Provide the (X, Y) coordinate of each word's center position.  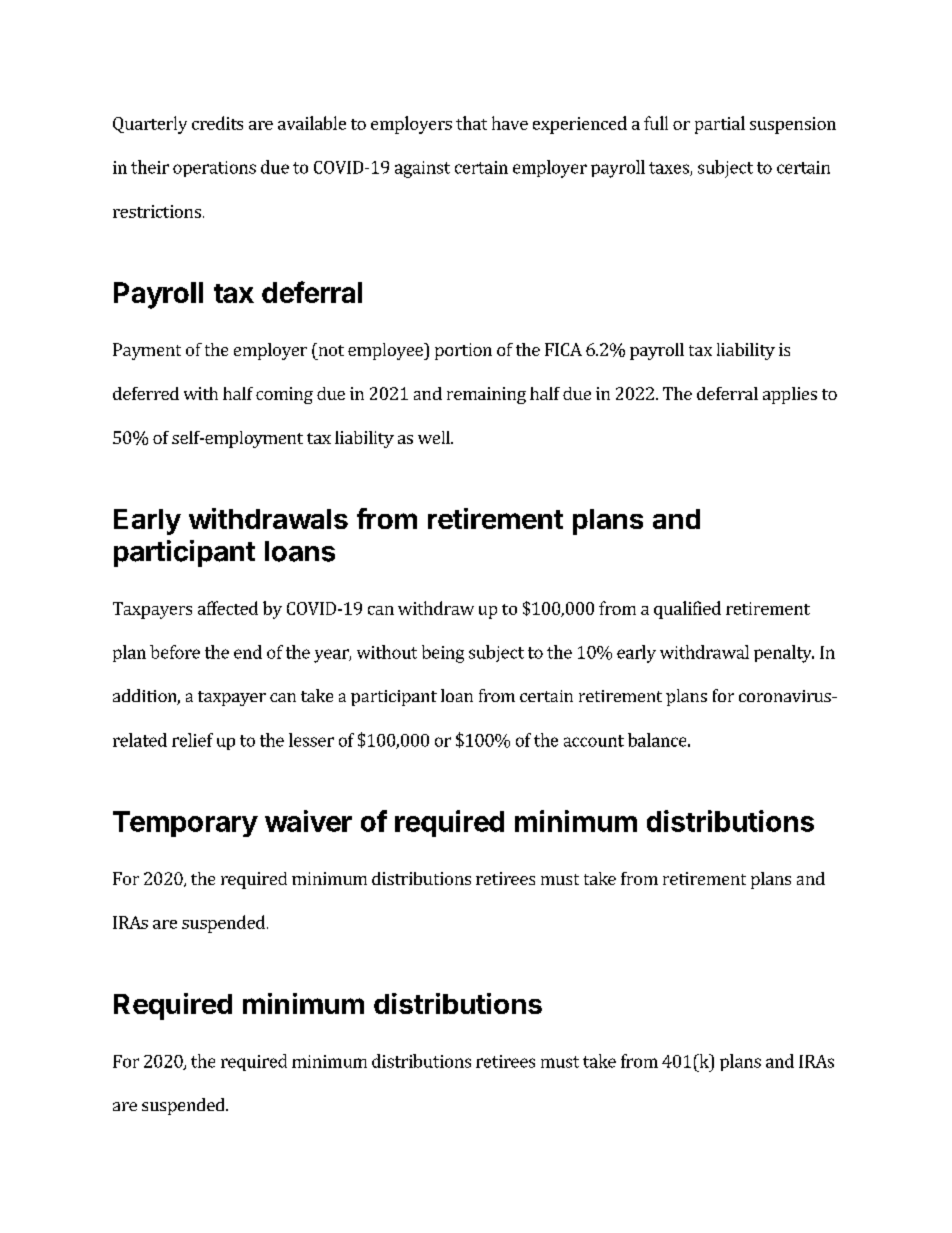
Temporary (185, 824)
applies (790, 395)
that (471, 123)
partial (720, 125)
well (435, 437)
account (594, 741)
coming (284, 395)
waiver (308, 821)
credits (217, 123)
